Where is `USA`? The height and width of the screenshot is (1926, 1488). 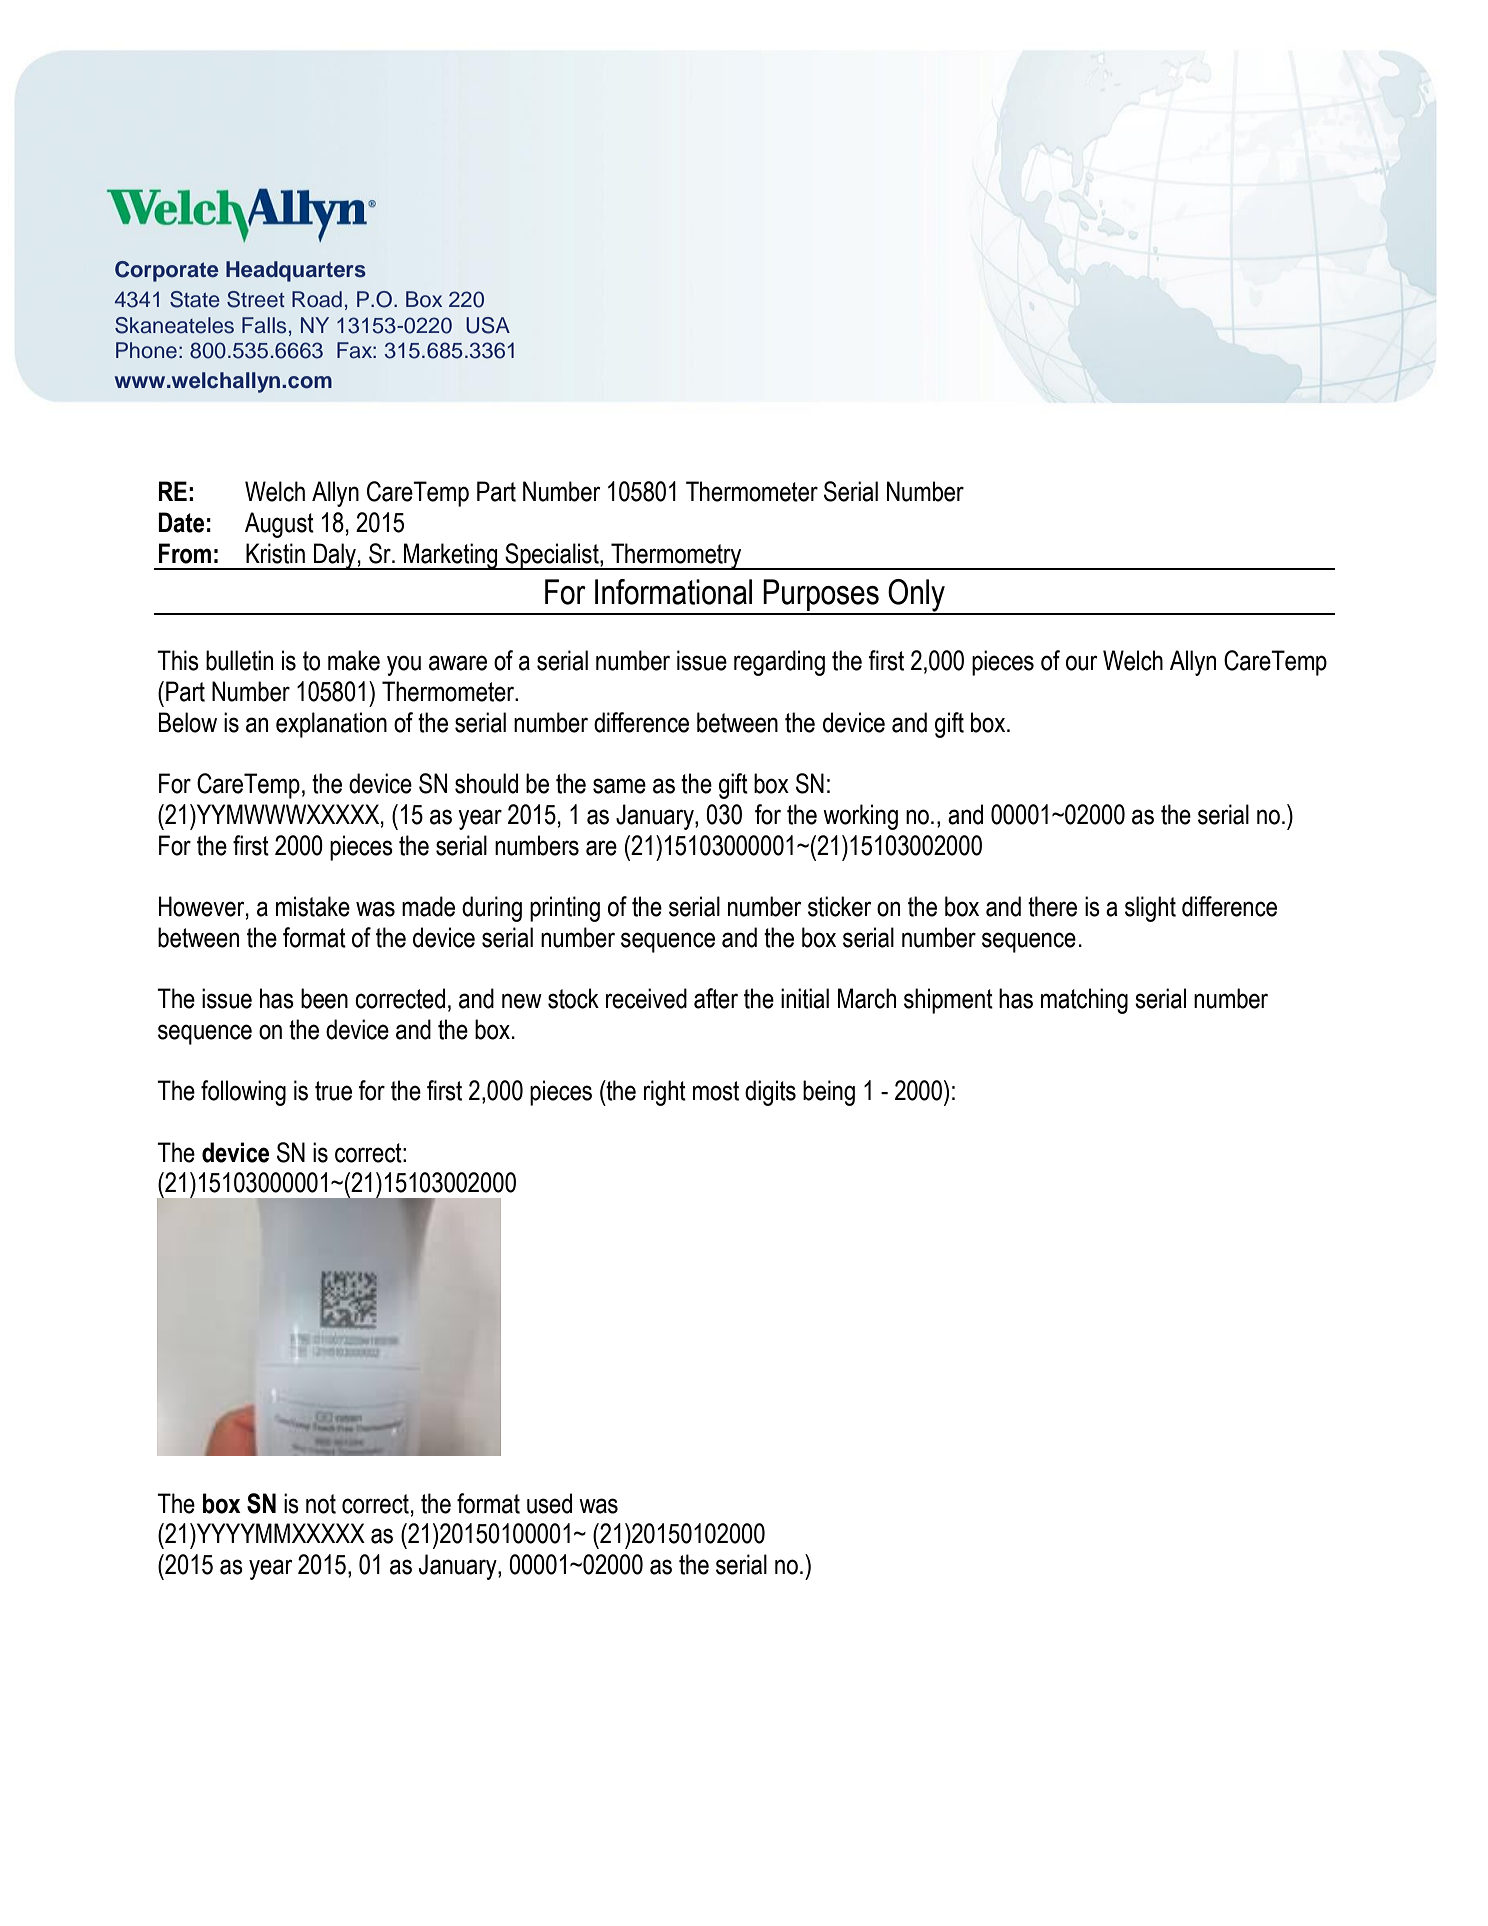
USA is located at coordinates (488, 325).
